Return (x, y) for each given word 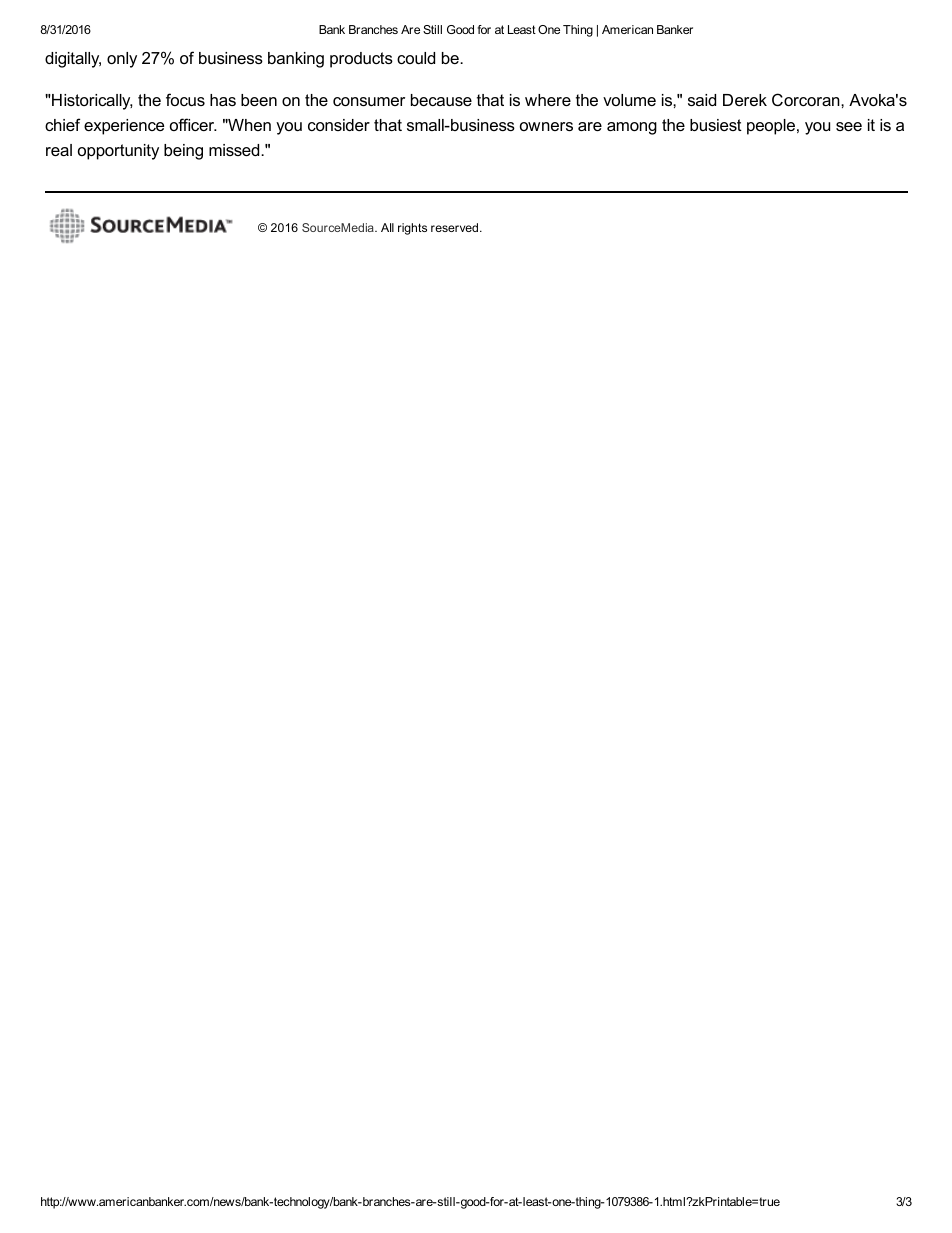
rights (412, 229)
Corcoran (807, 99)
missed (235, 150)
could (416, 58)
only (122, 60)
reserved (456, 227)
